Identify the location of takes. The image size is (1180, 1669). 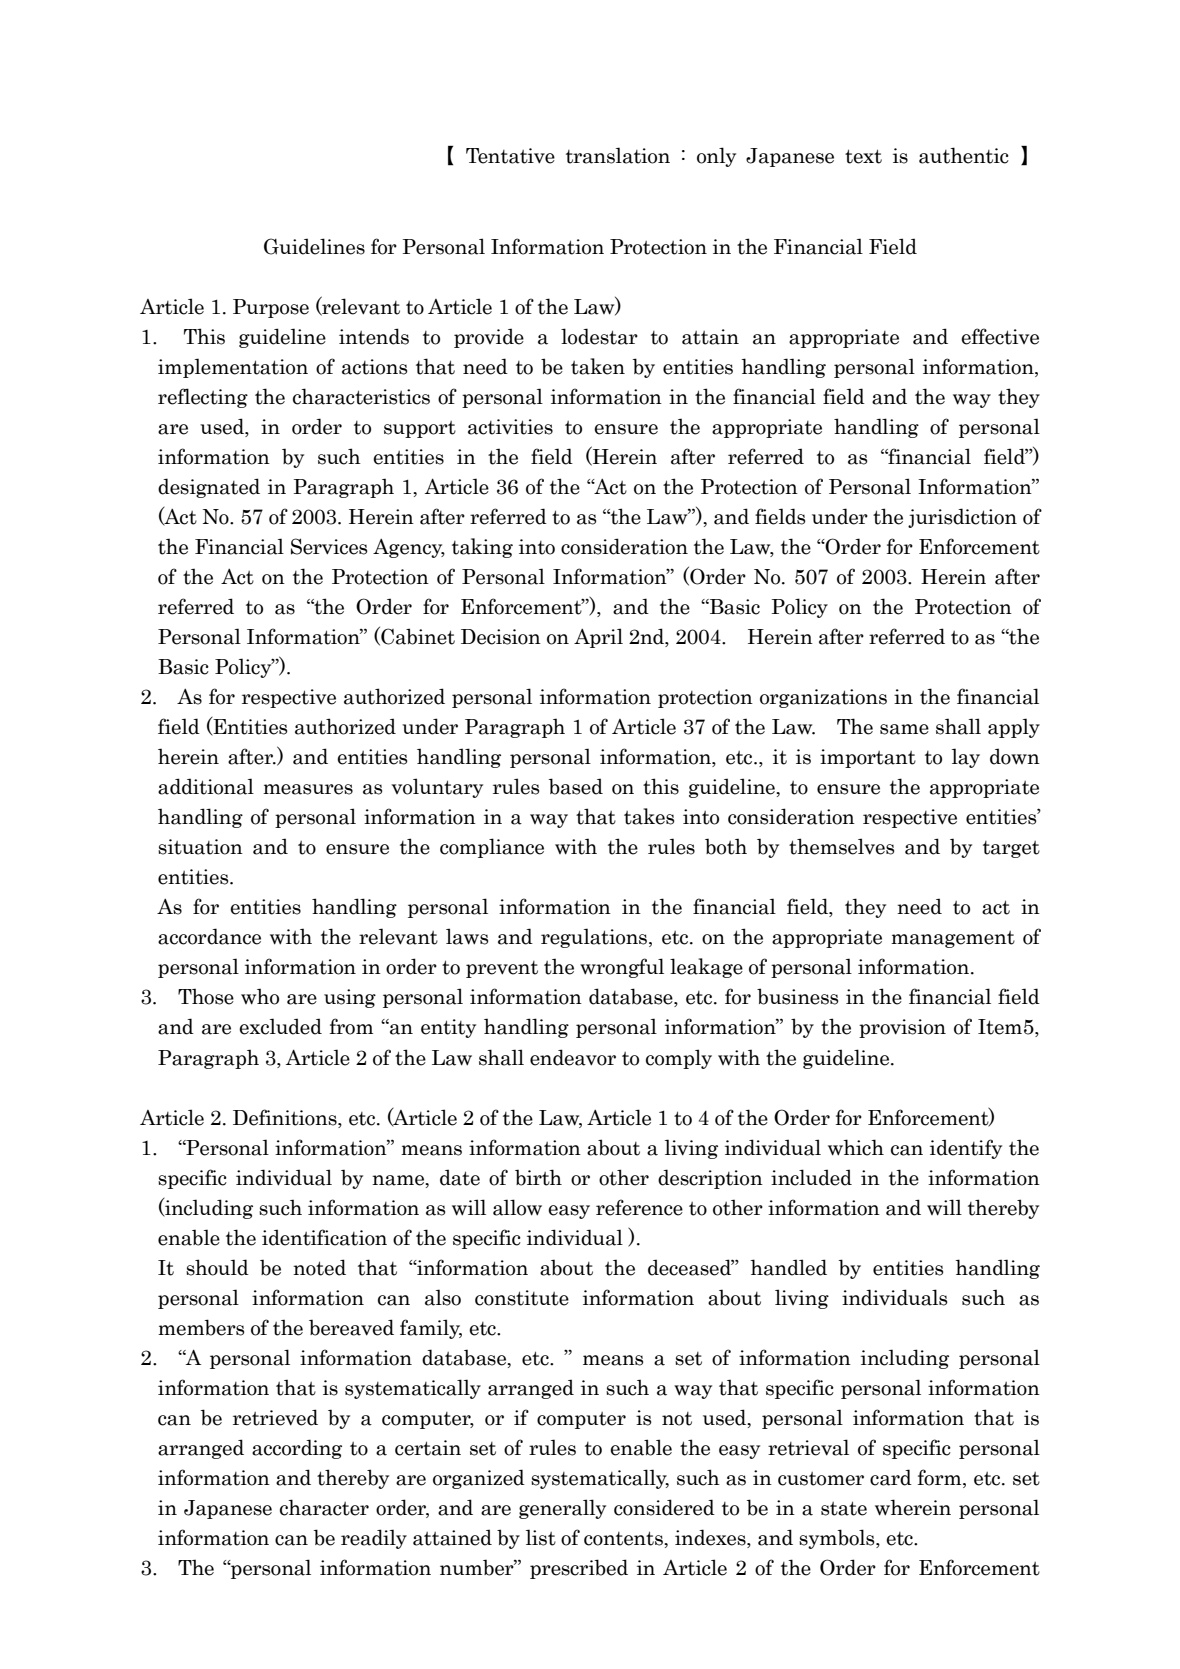
(649, 816).
